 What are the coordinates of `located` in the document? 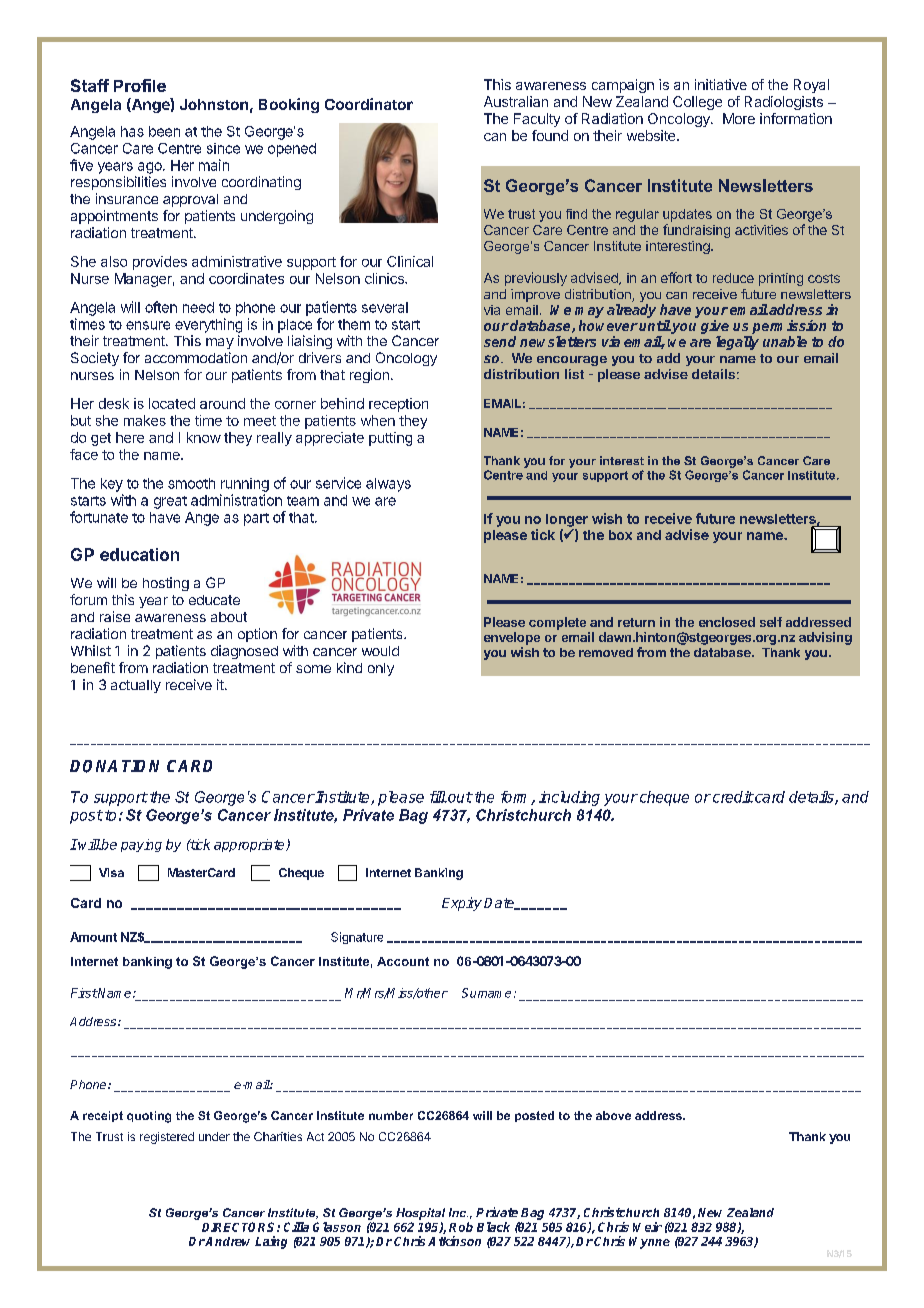 It's located at (172, 403).
